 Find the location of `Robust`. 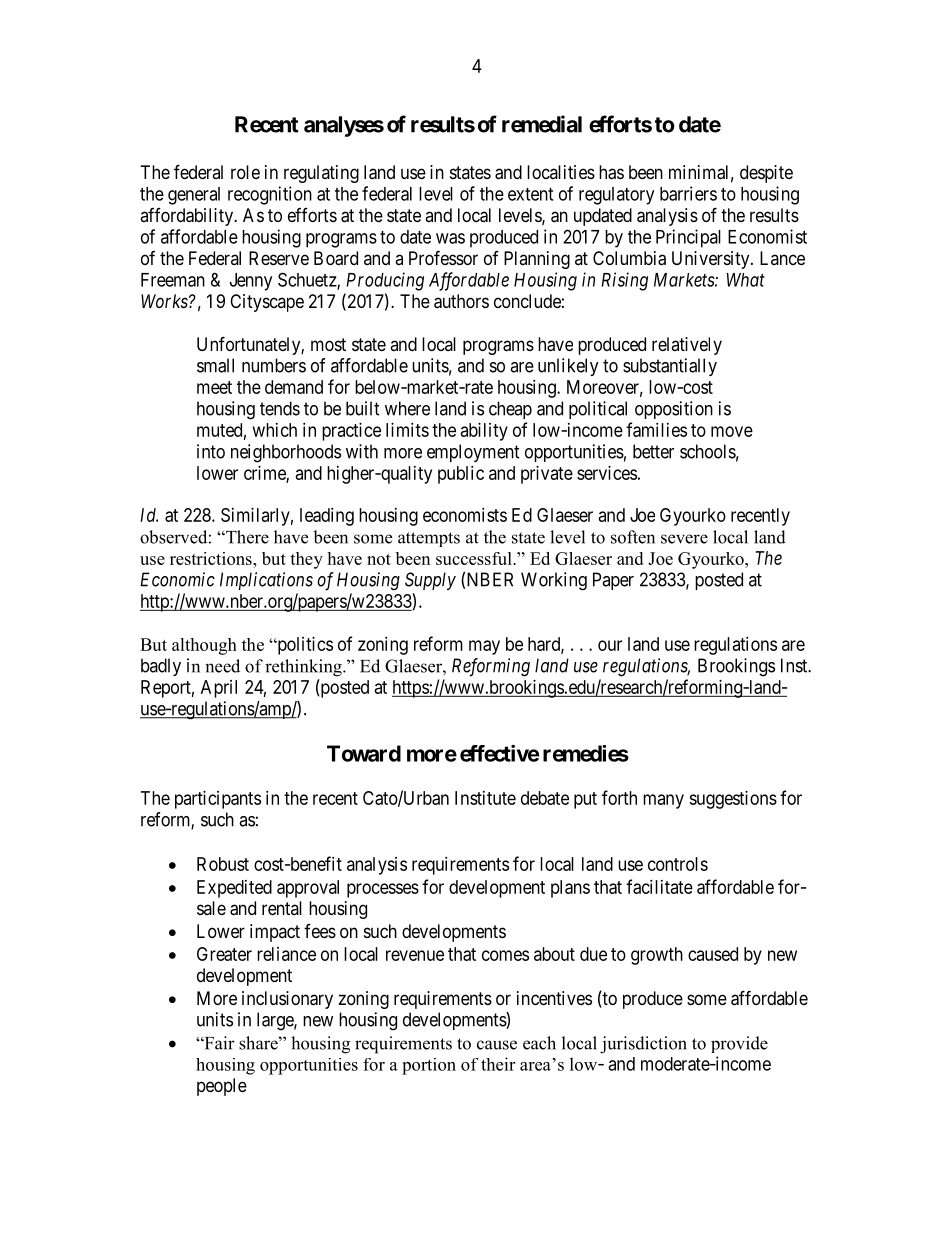

Robust is located at coordinates (223, 864).
